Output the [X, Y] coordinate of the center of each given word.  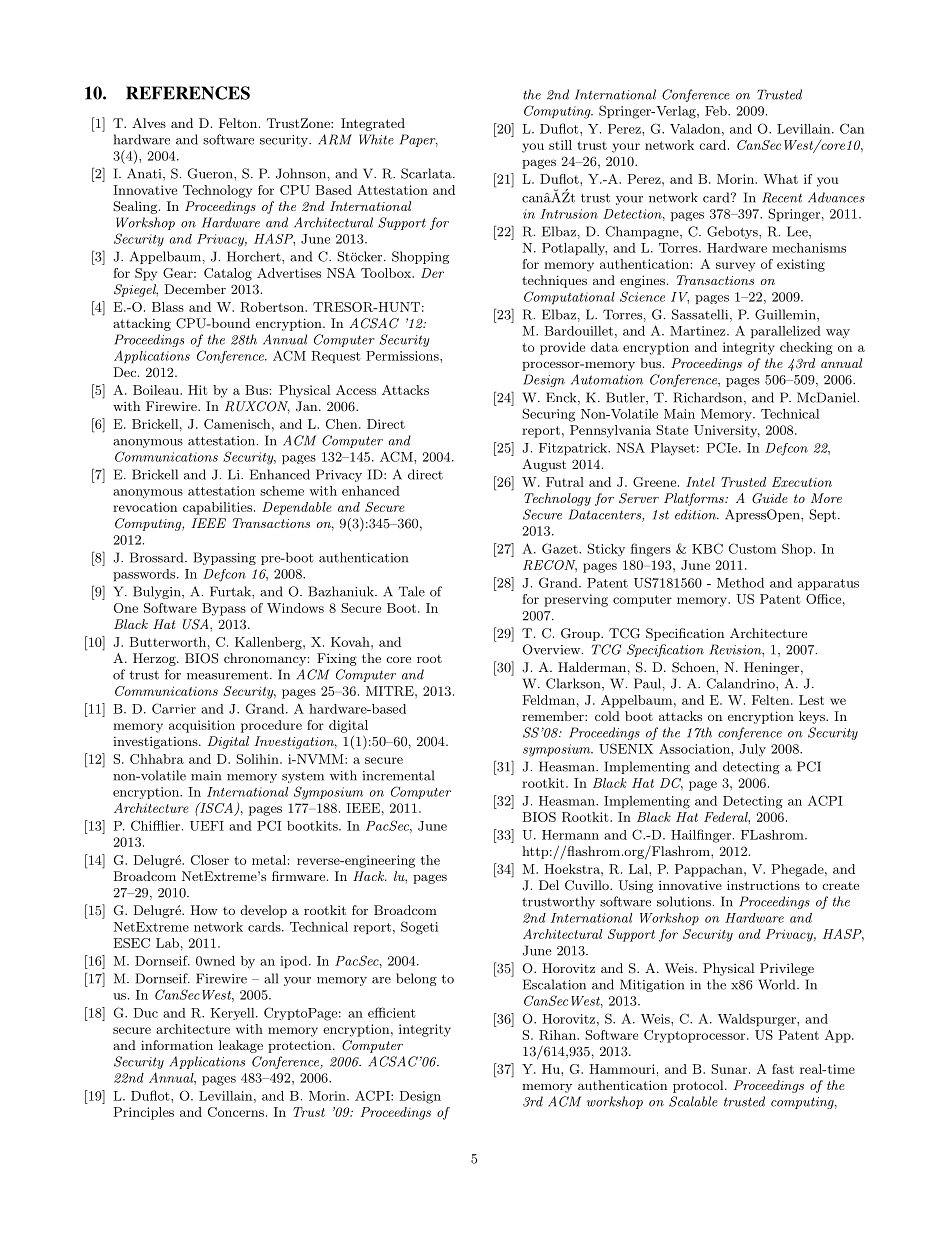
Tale [412, 591]
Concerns [236, 1112]
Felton [238, 123]
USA [197, 624]
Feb [717, 111]
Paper [419, 140]
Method [740, 583]
